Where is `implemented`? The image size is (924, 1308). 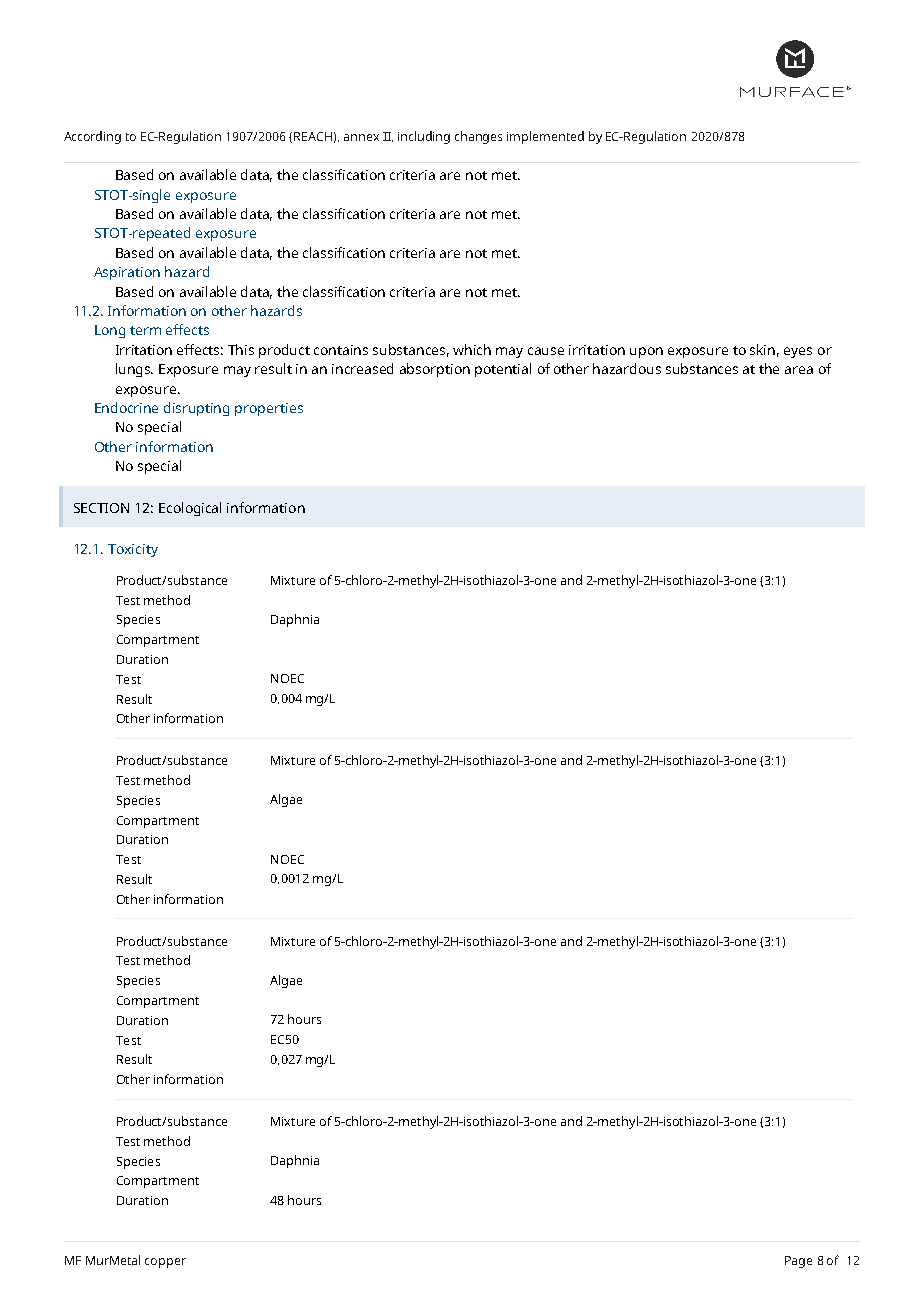 implemented is located at coordinates (545, 137).
